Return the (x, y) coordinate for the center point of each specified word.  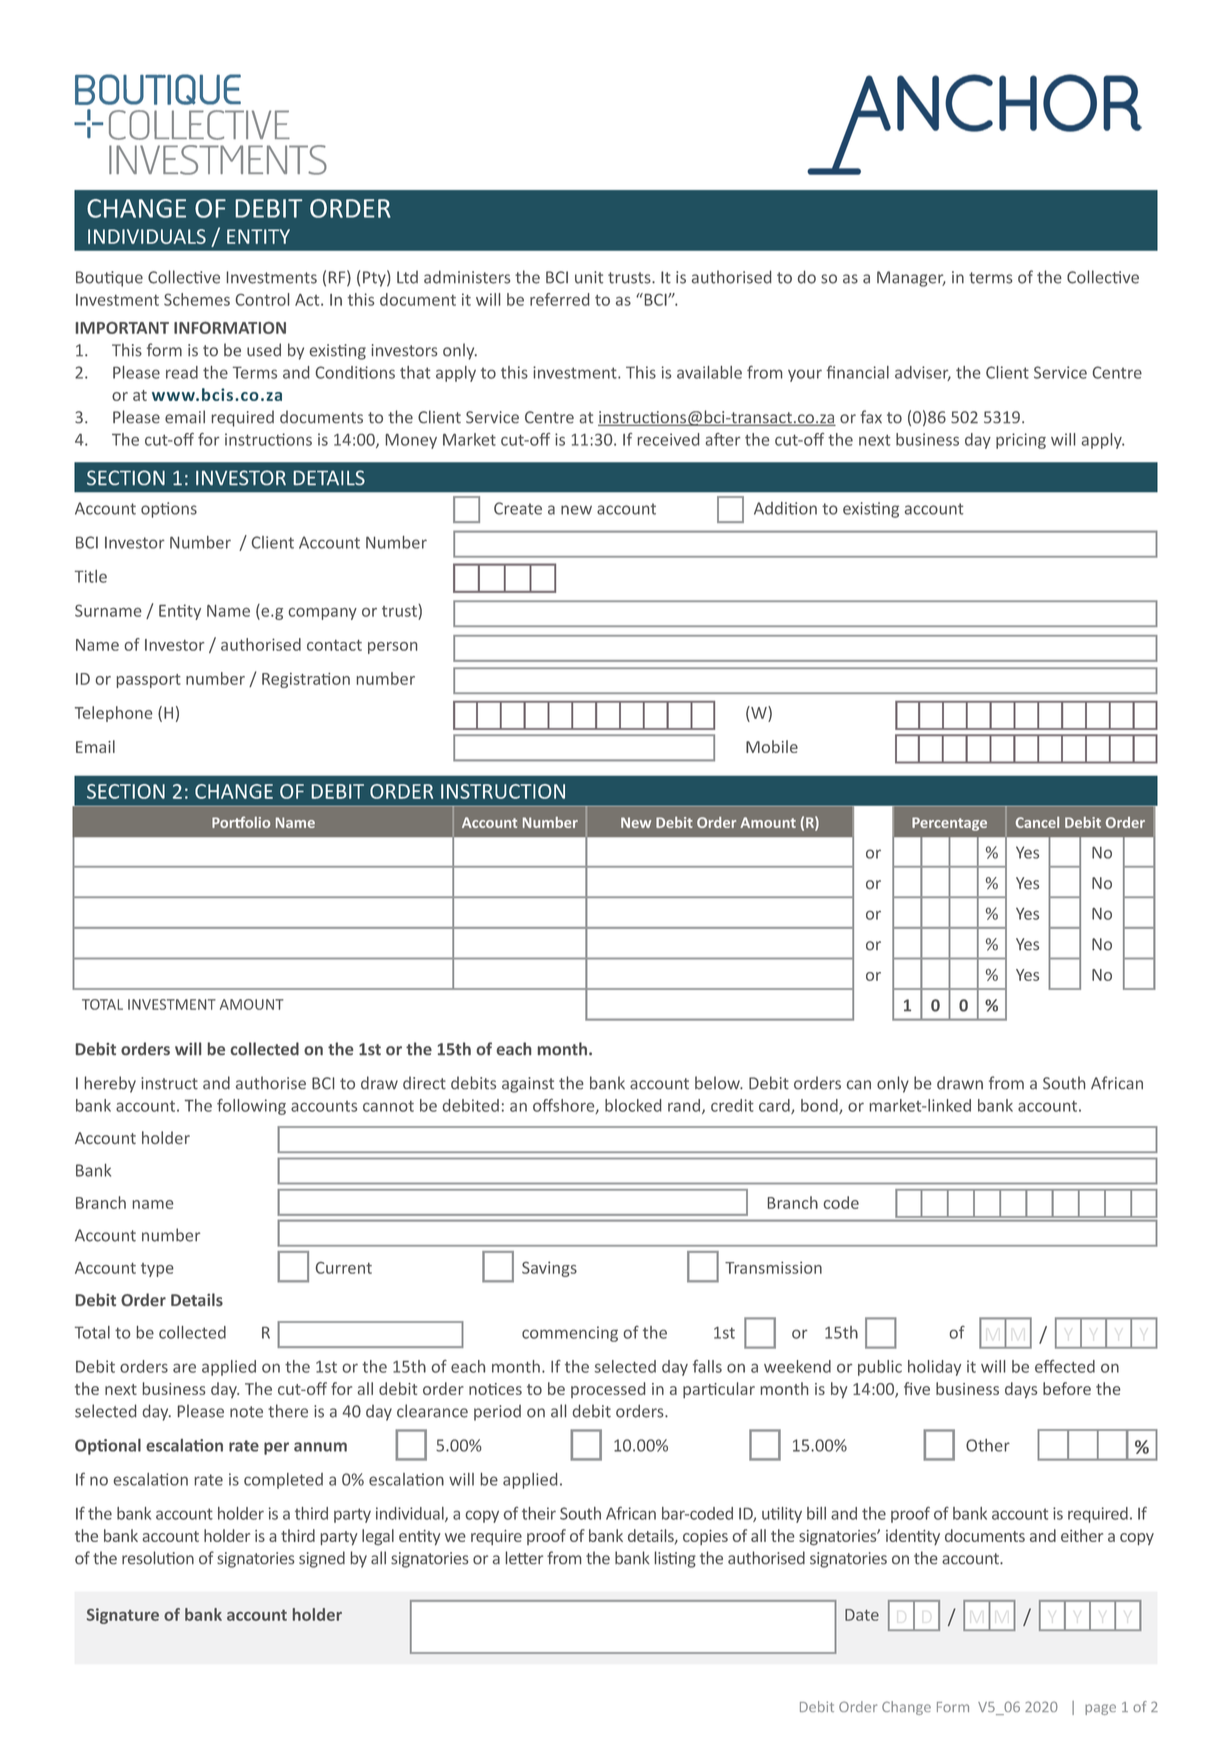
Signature (123, 1616)
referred (560, 299)
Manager (911, 279)
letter (524, 1558)
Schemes (197, 299)
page (1100, 1709)
